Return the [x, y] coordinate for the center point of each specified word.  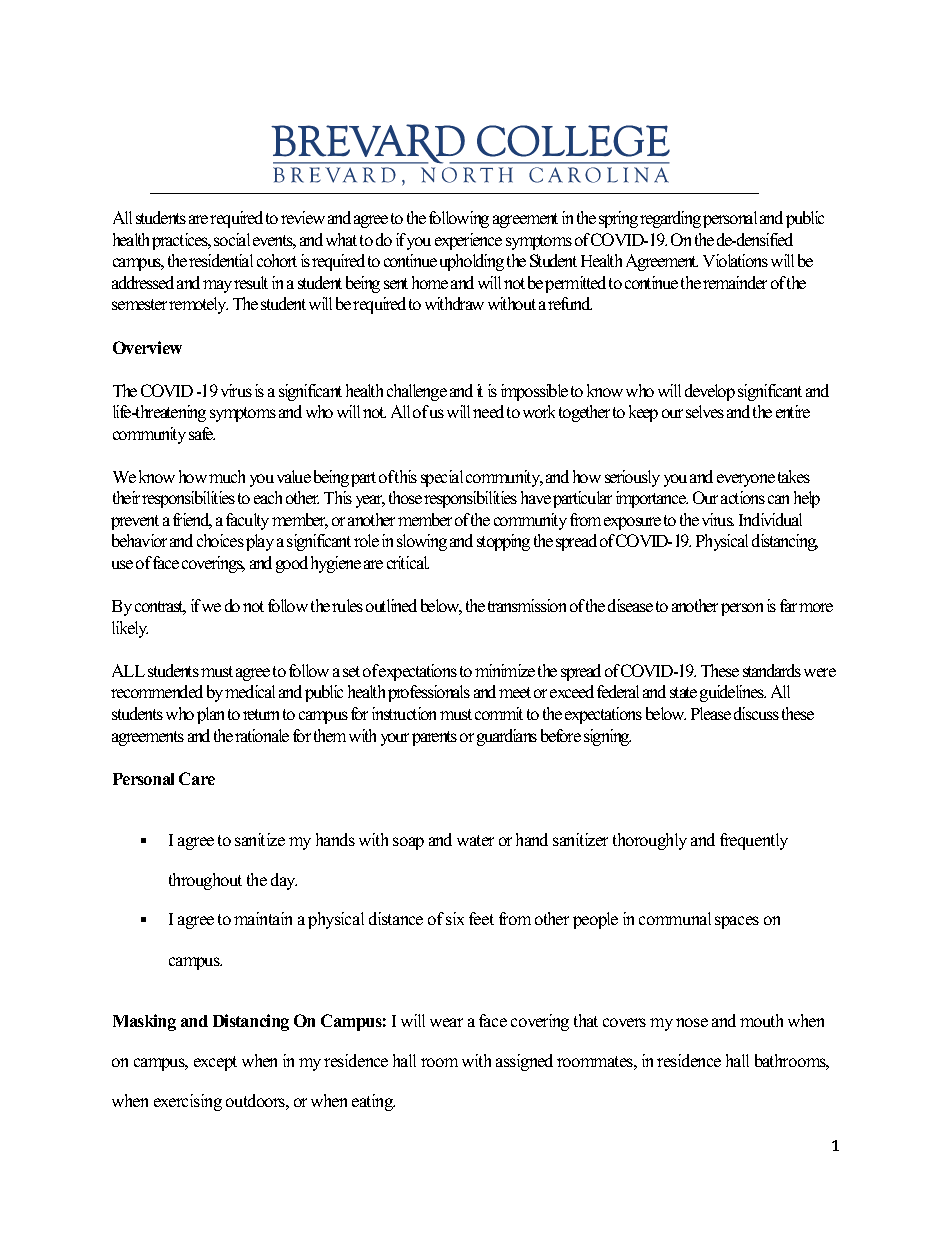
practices [181, 241]
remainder [735, 282]
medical [250, 691]
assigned [524, 1062]
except [215, 1063]
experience [468, 241]
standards [772, 670]
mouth [761, 1020]
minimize [505, 670]
